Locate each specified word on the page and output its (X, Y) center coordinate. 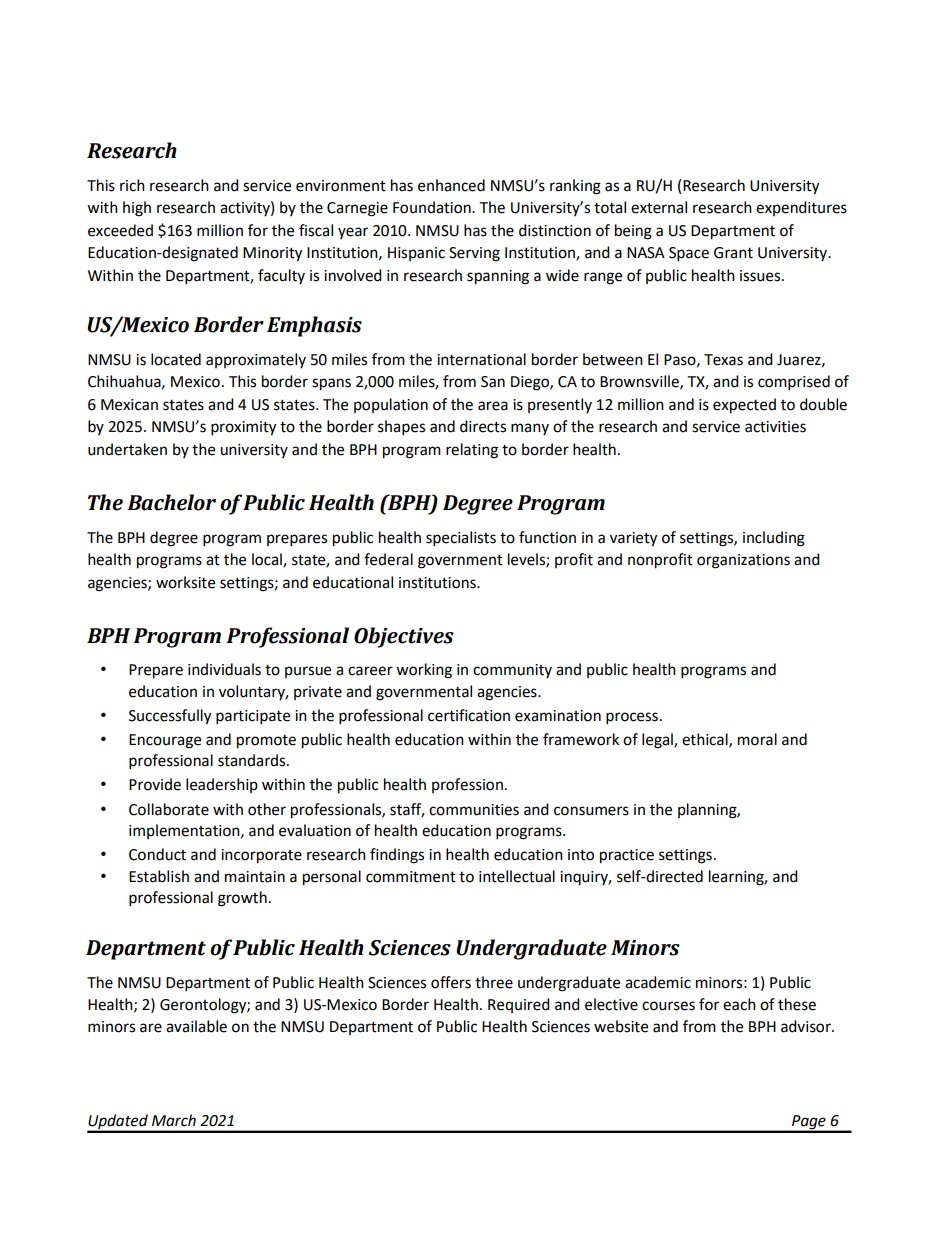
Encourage (165, 741)
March (174, 1120)
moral (757, 739)
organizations (743, 561)
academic (658, 982)
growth (242, 899)
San (493, 382)
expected (744, 406)
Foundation (433, 207)
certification (469, 715)
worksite (185, 582)
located (176, 359)
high (137, 209)
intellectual (517, 876)
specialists (461, 539)
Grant (733, 253)
